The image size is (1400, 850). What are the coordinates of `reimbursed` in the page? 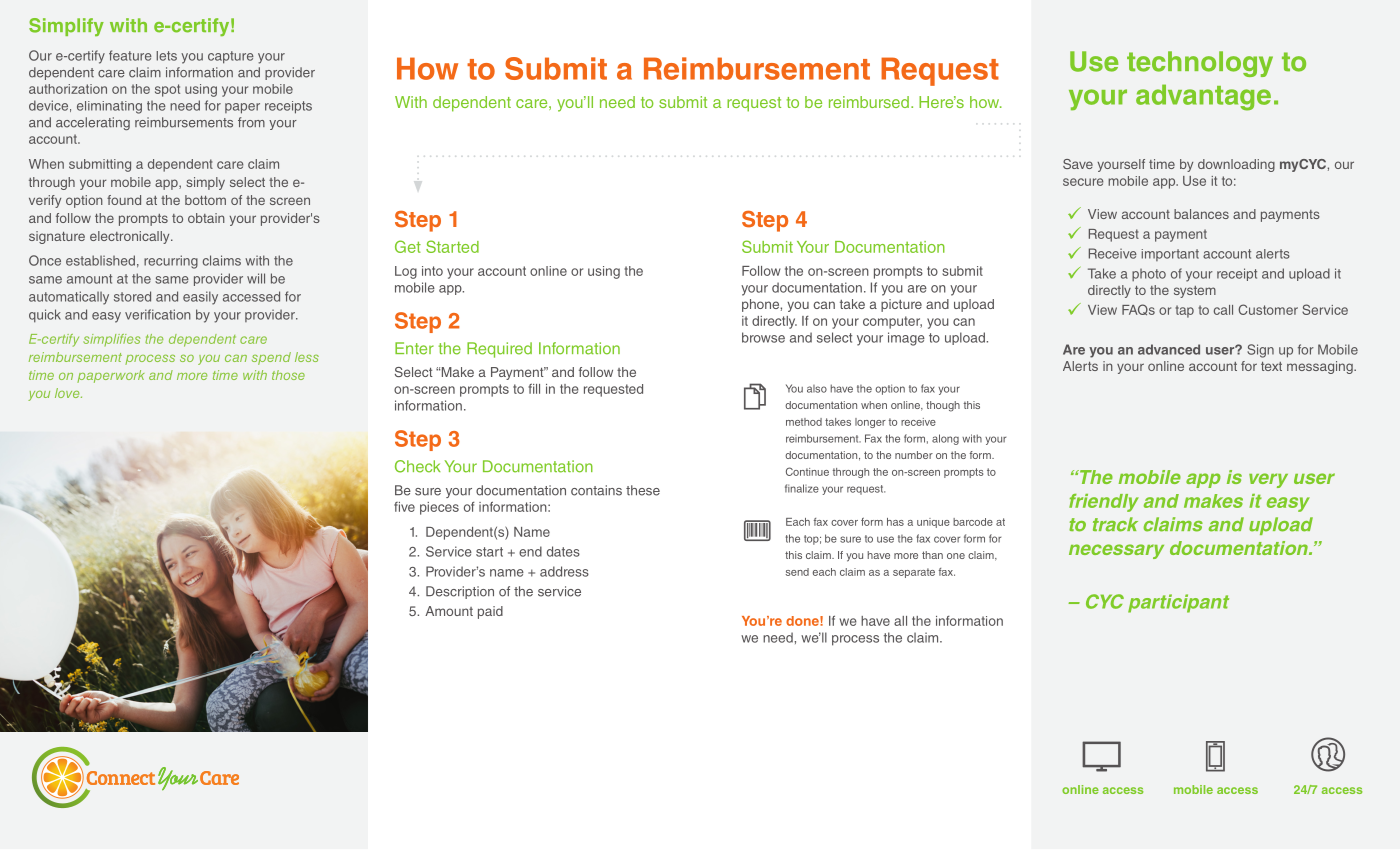 It's located at (869, 102).
